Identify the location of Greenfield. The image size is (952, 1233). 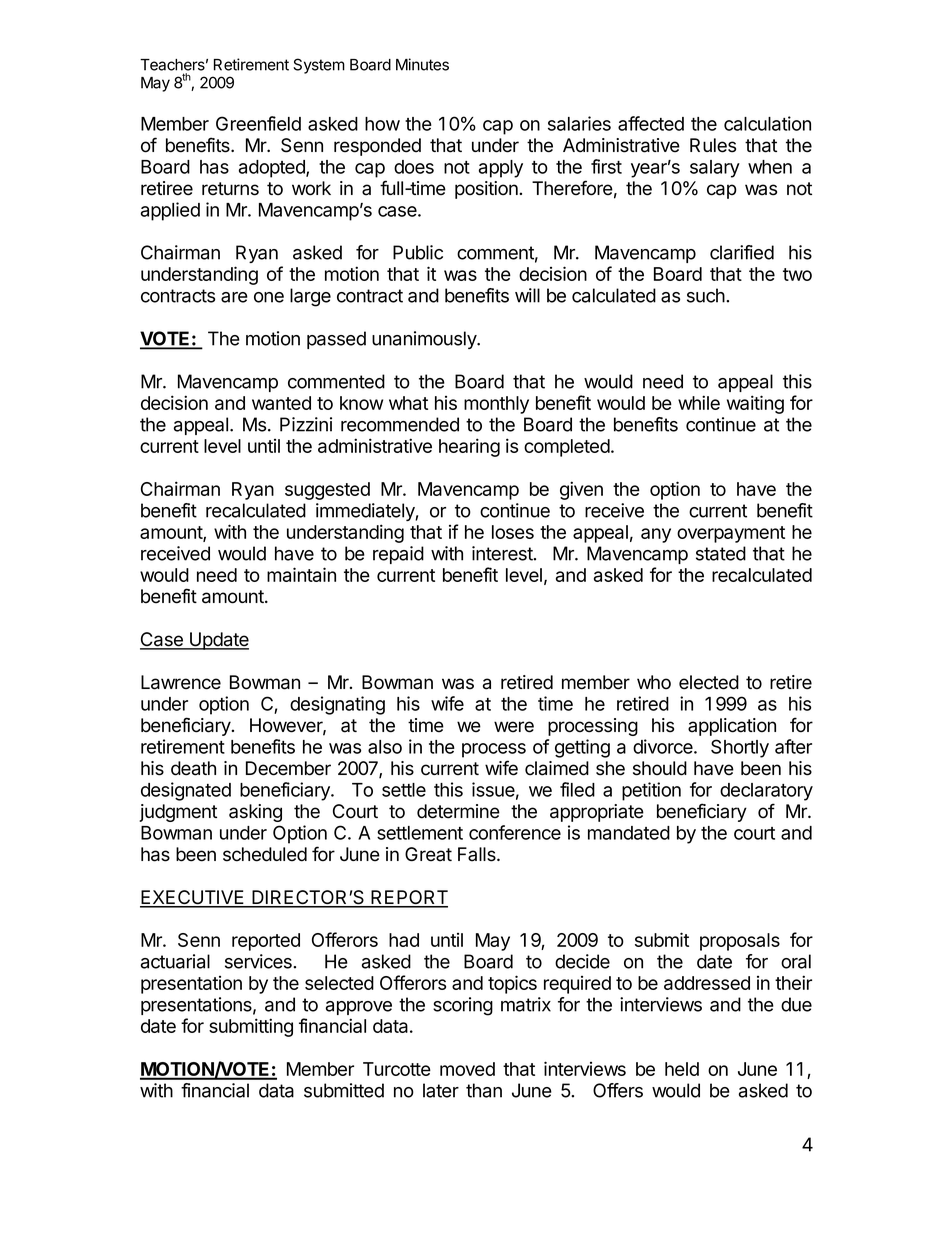
(258, 123).
